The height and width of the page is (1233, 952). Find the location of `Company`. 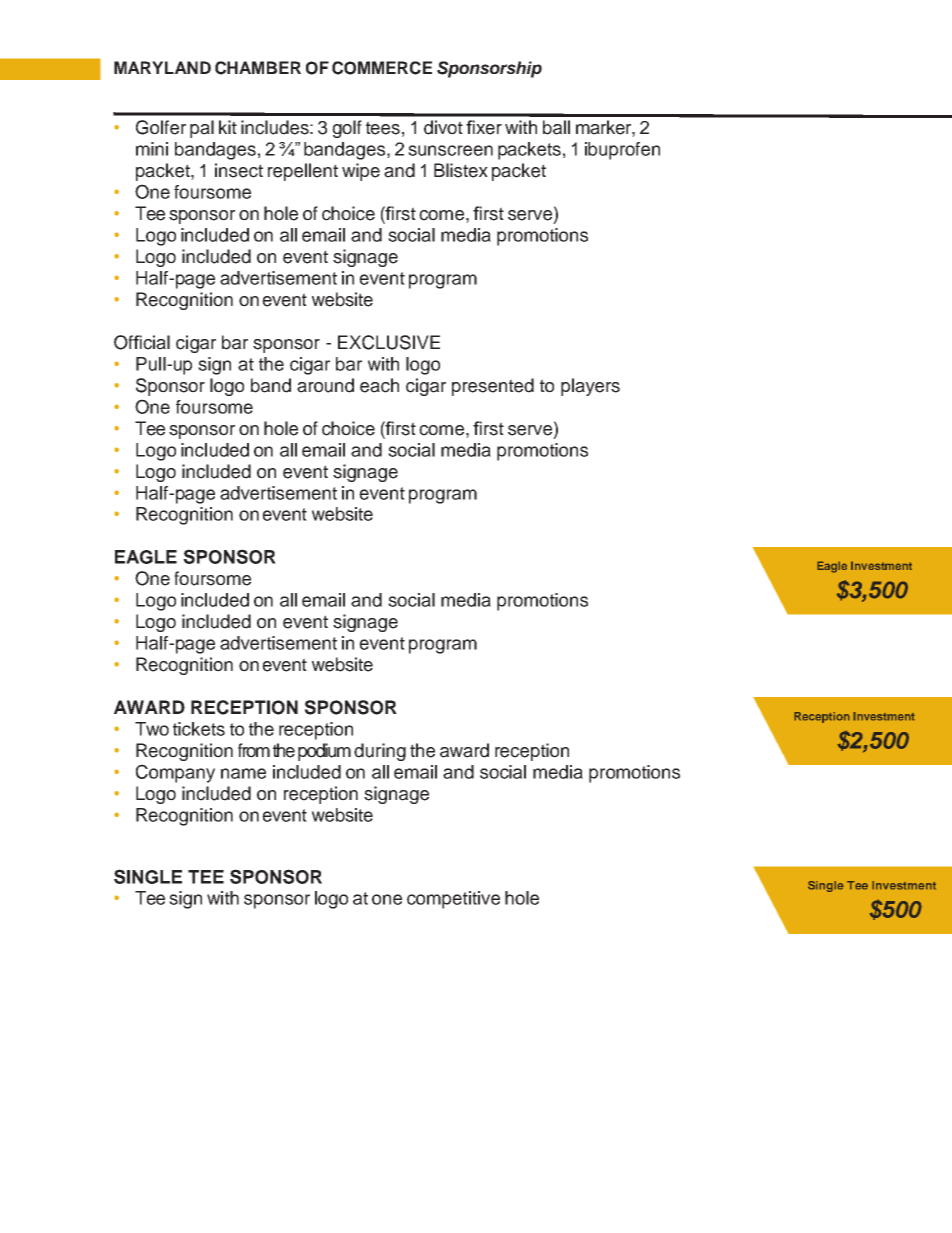

Company is located at coordinates (175, 773).
